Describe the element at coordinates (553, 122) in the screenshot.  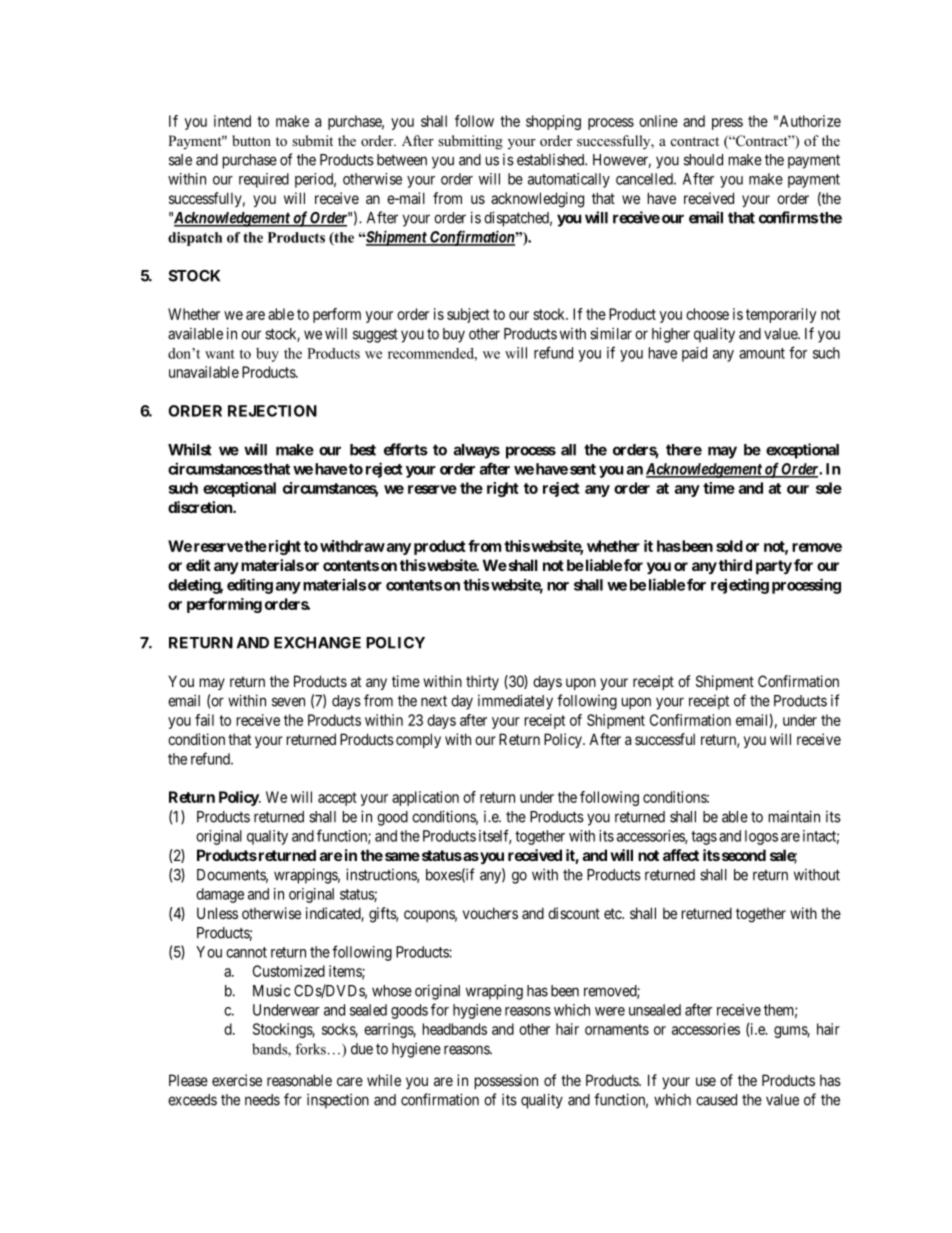
I see `shopping` at that location.
